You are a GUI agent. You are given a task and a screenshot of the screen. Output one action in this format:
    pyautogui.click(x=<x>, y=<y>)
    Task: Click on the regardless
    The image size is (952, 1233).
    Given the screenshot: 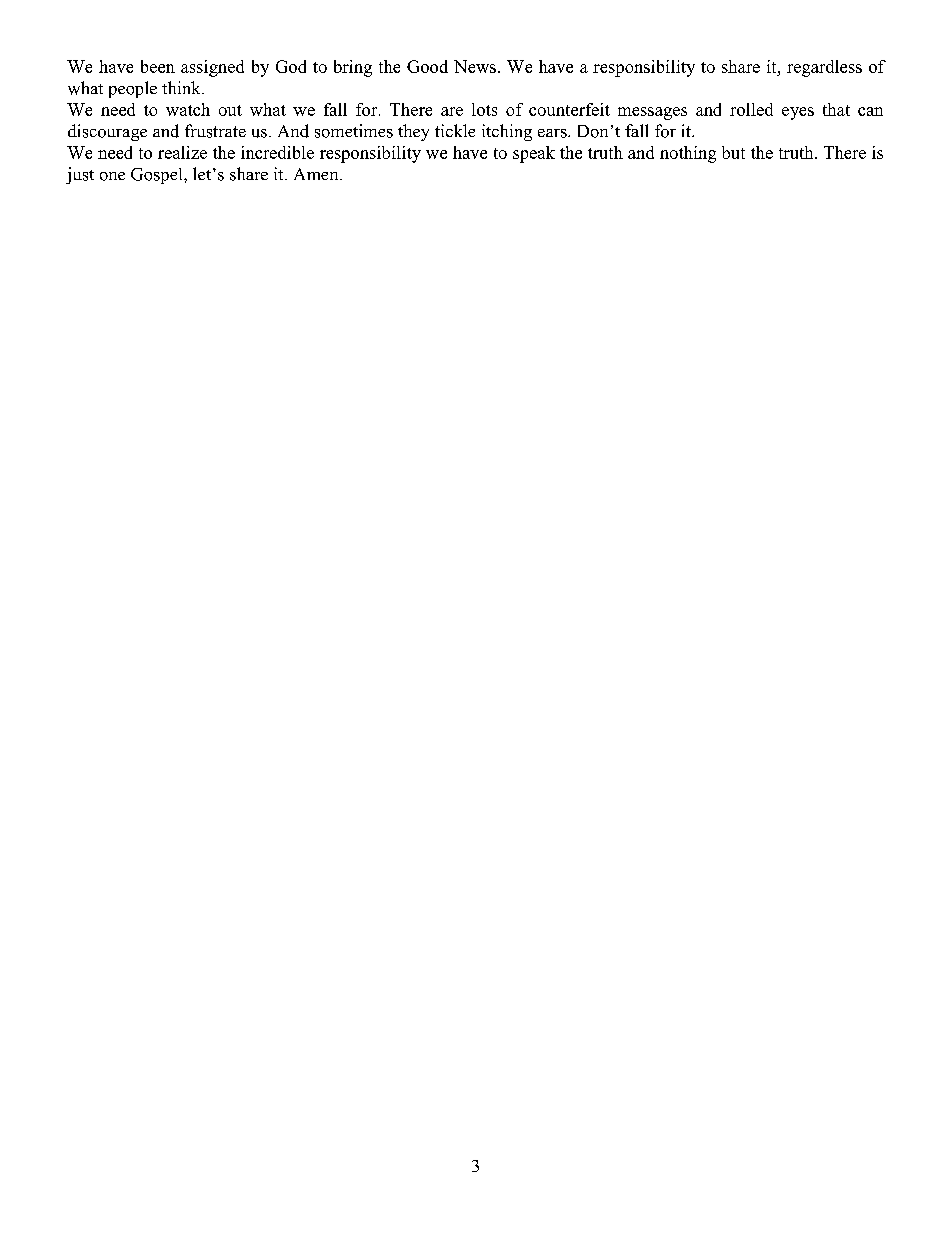 What is the action you would take?
    pyautogui.click(x=824, y=68)
